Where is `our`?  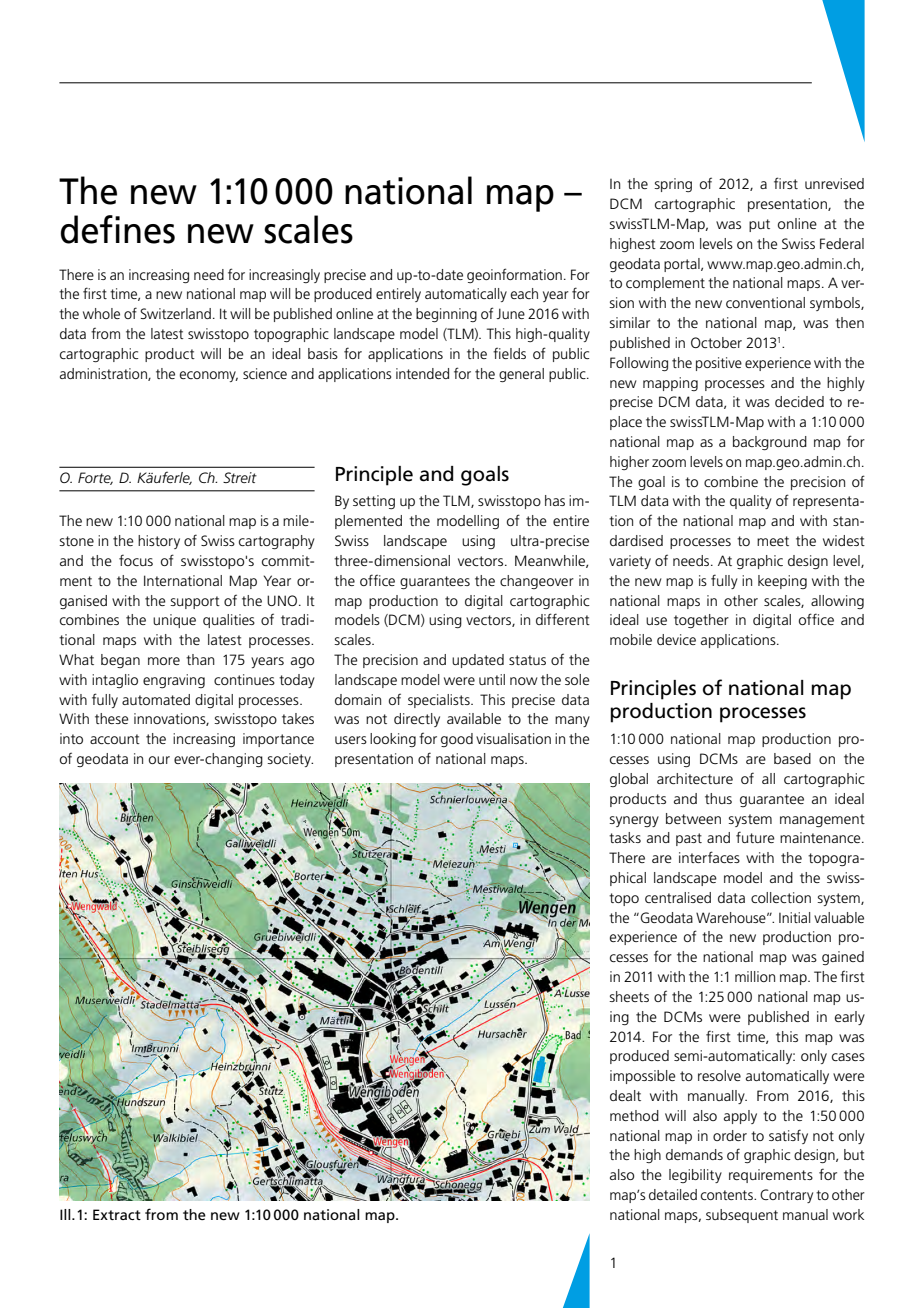
our is located at coordinates (159, 760).
